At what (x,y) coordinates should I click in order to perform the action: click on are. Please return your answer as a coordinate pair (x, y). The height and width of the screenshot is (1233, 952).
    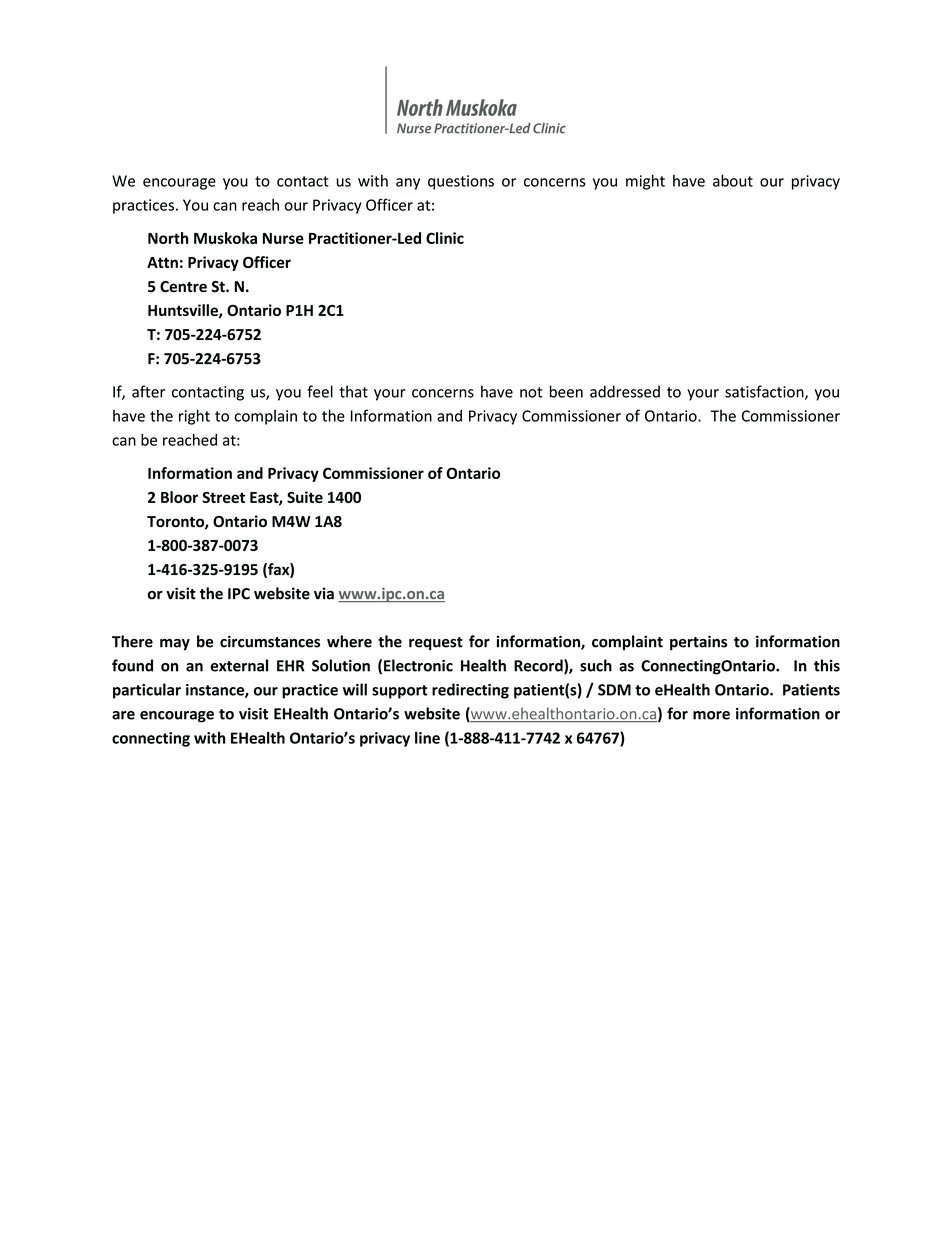
    Looking at the image, I should click on (123, 715).
